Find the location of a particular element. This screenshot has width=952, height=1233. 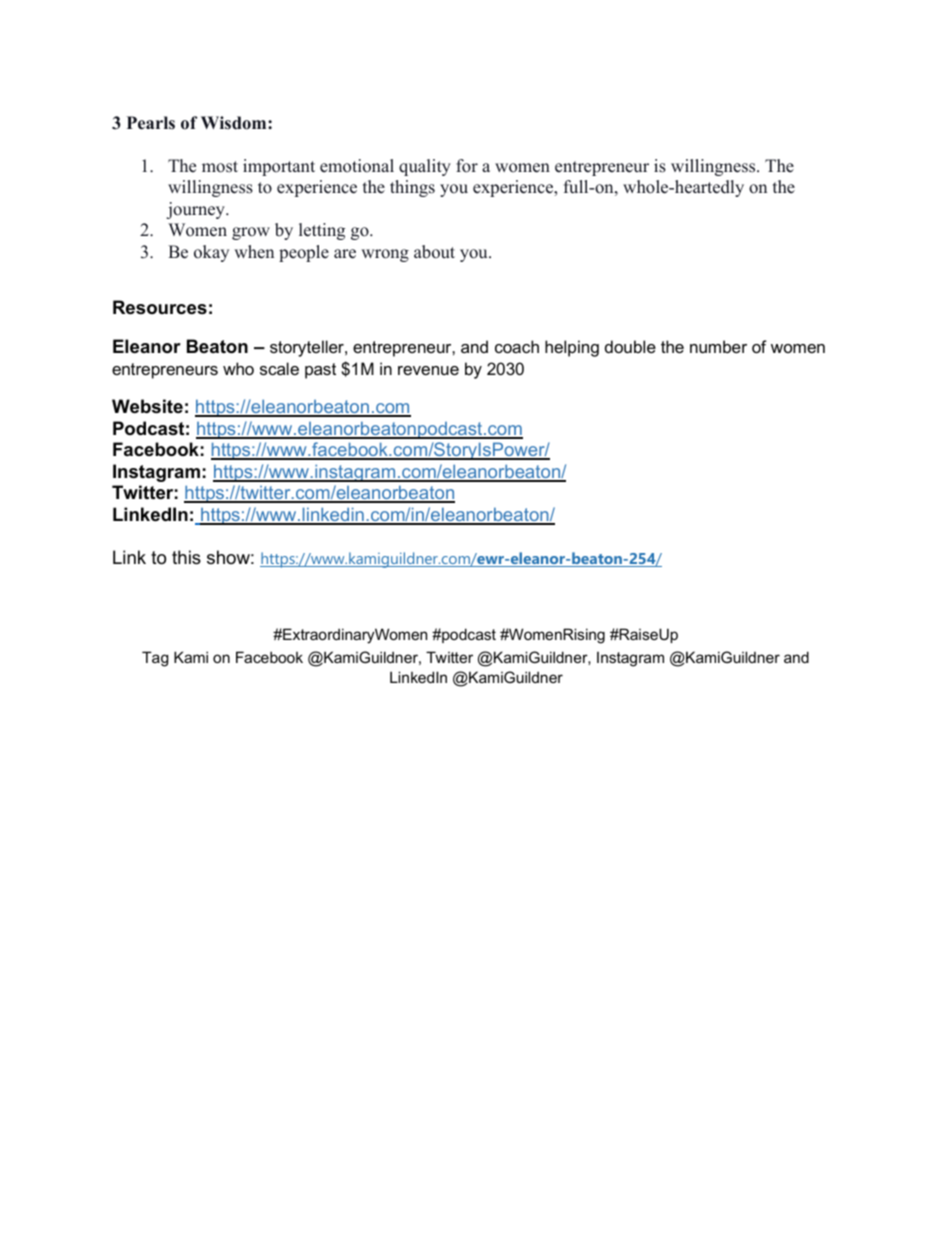

double is located at coordinates (630, 346).
